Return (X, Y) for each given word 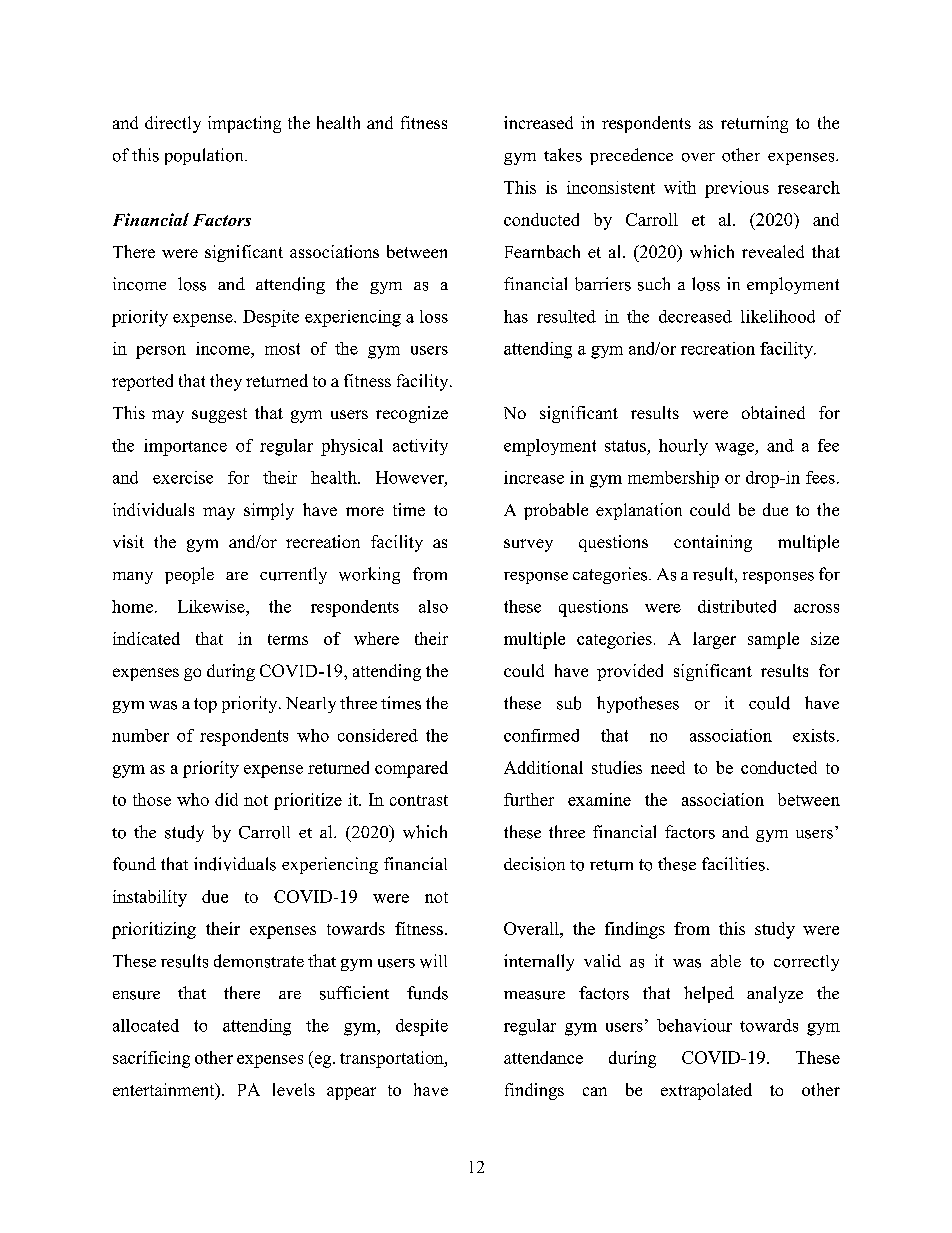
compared (411, 769)
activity (420, 447)
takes (563, 155)
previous (737, 189)
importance (185, 447)
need (668, 767)
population (205, 156)
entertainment (165, 1091)
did (226, 799)
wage (735, 449)
